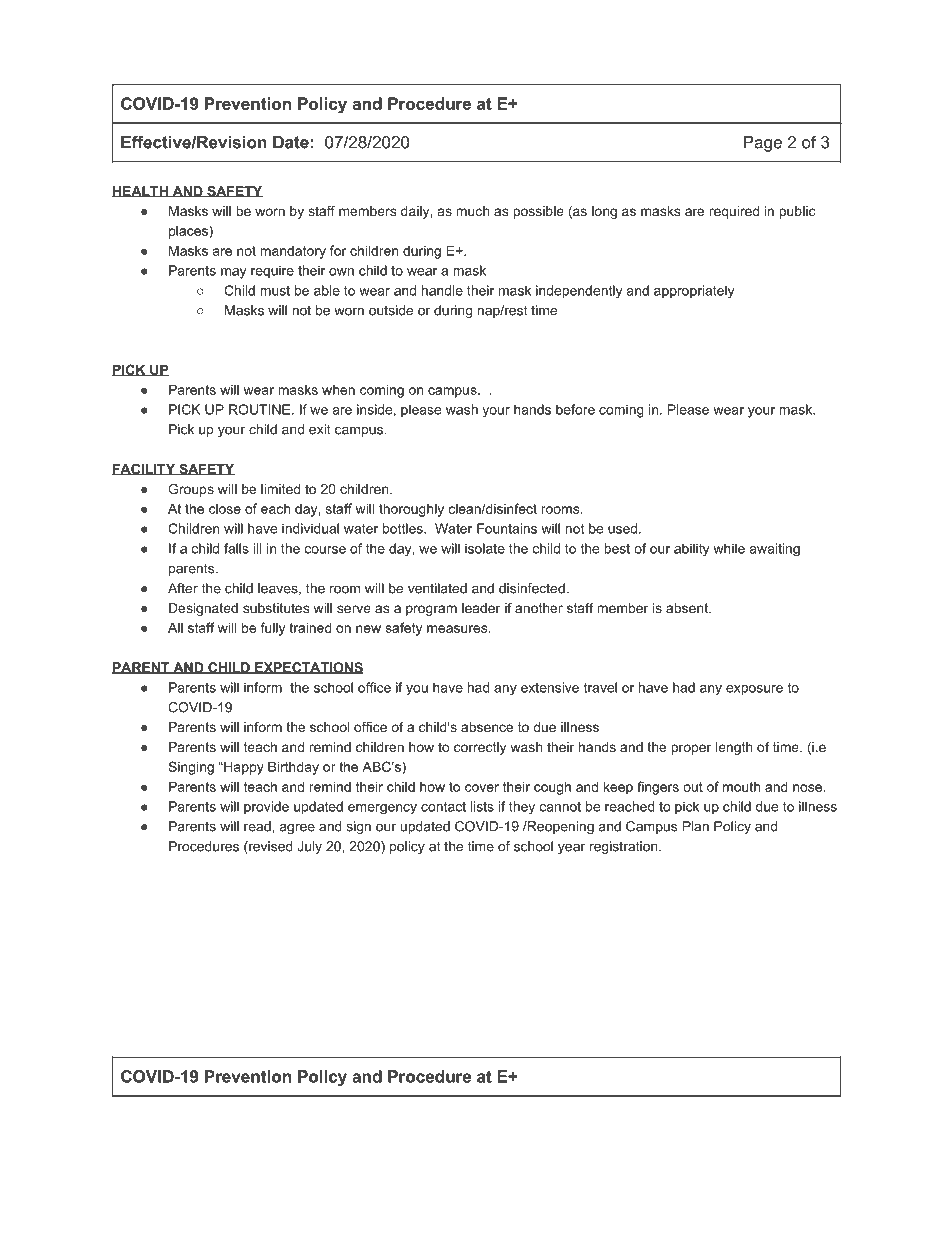  What do you see at coordinates (754, 690) in the image?
I see `exposure` at bounding box center [754, 690].
